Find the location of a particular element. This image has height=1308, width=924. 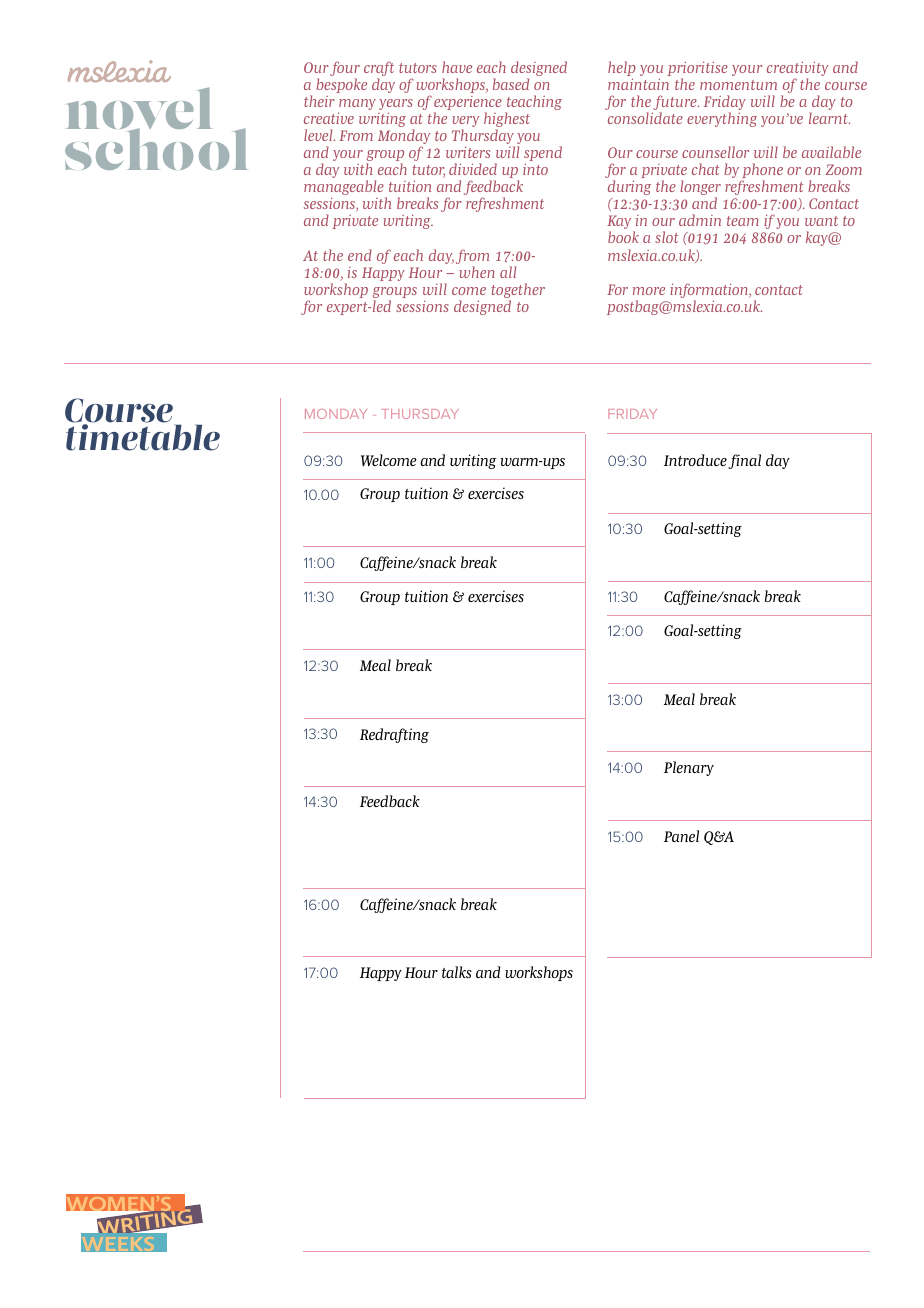

together is located at coordinates (518, 292).
